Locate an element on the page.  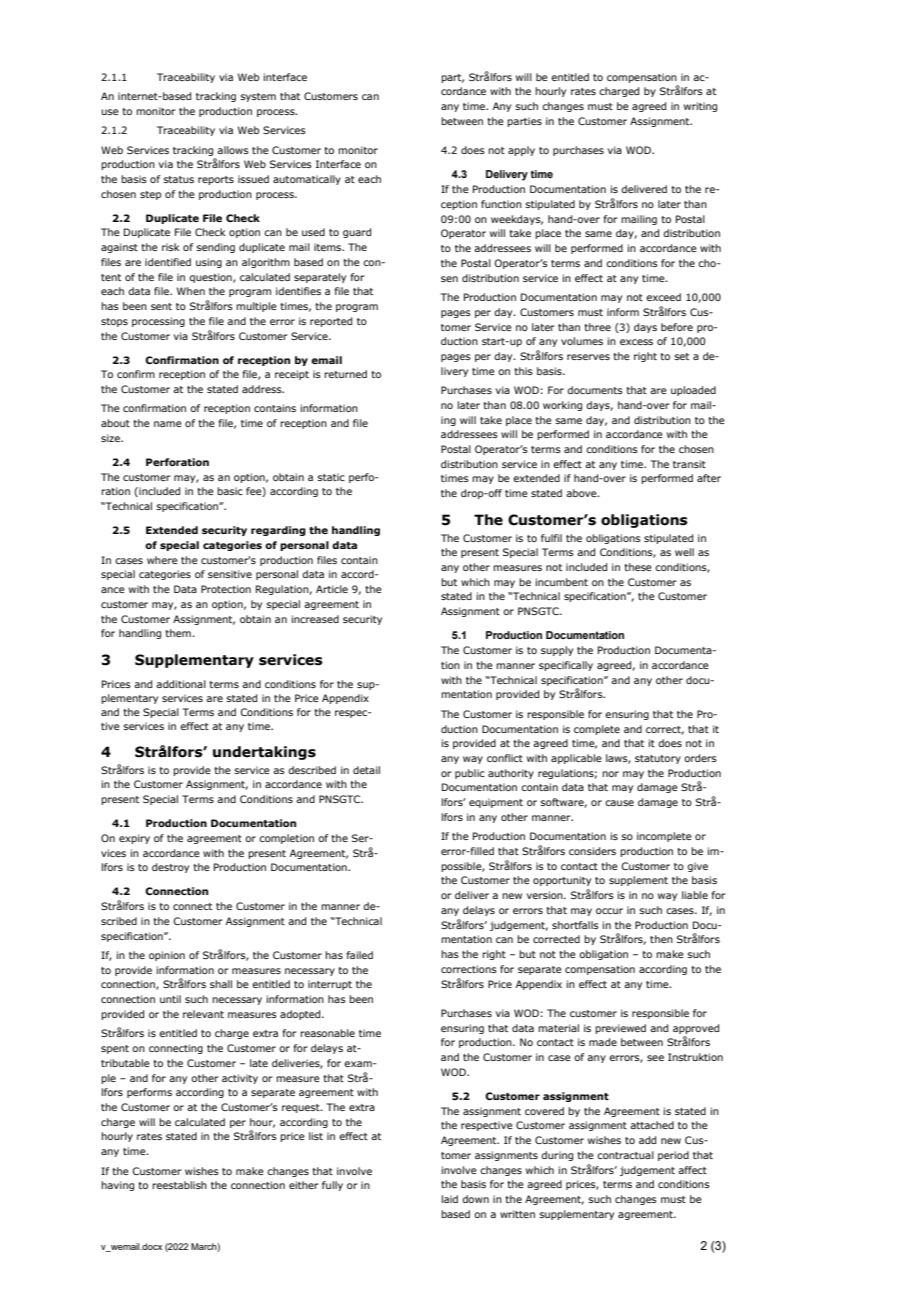
detail is located at coordinates (366, 770).
